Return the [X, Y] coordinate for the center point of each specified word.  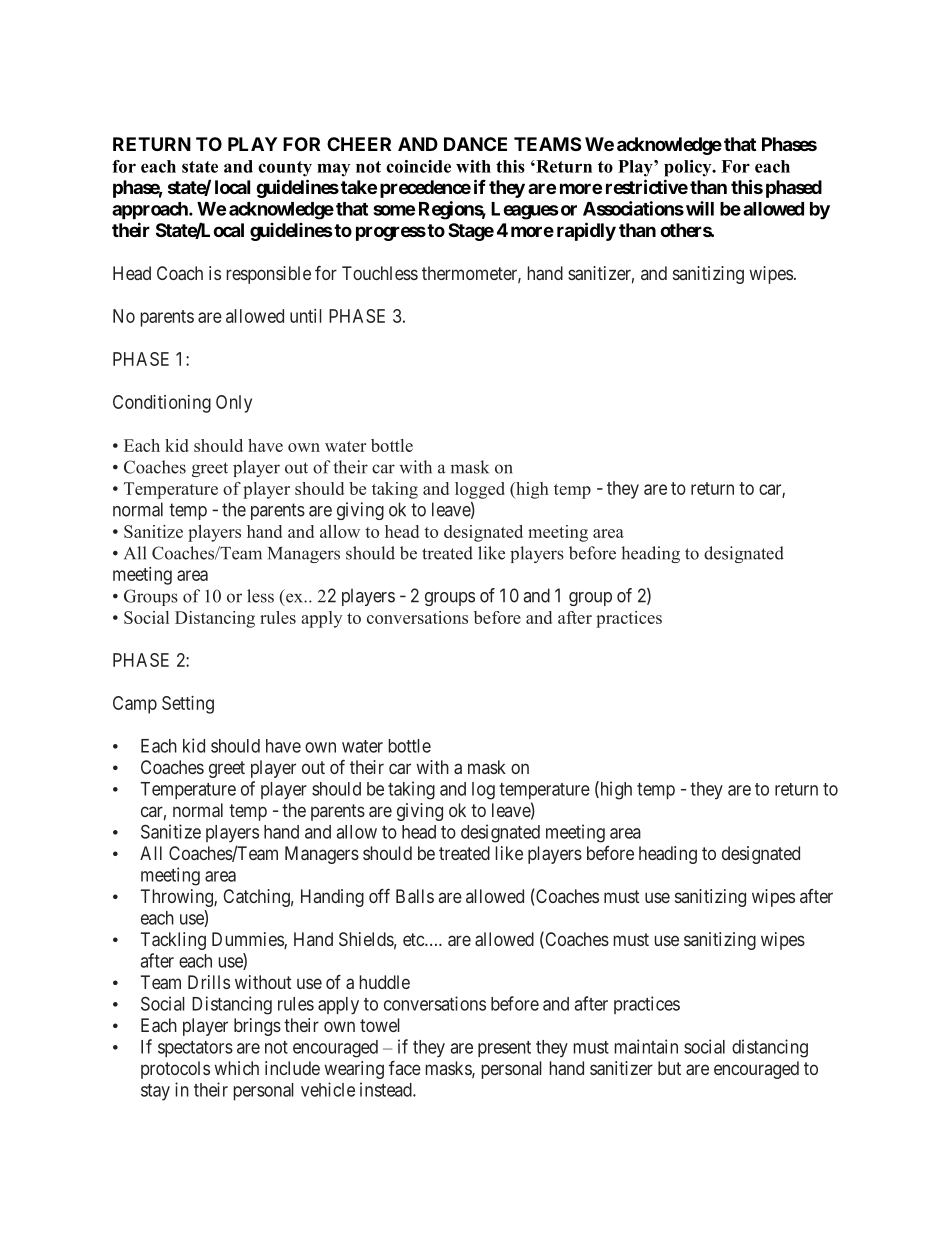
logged [480, 490]
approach [151, 210]
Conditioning [162, 404]
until [306, 316]
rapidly [586, 231]
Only [234, 404]
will [700, 208]
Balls [415, 896]
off [379, 896]
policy [689, 168]
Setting [188, 705]
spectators [195, 1049]
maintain [646, 1046]
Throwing [178, 898]
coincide [418, 166]
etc [414, 939]
